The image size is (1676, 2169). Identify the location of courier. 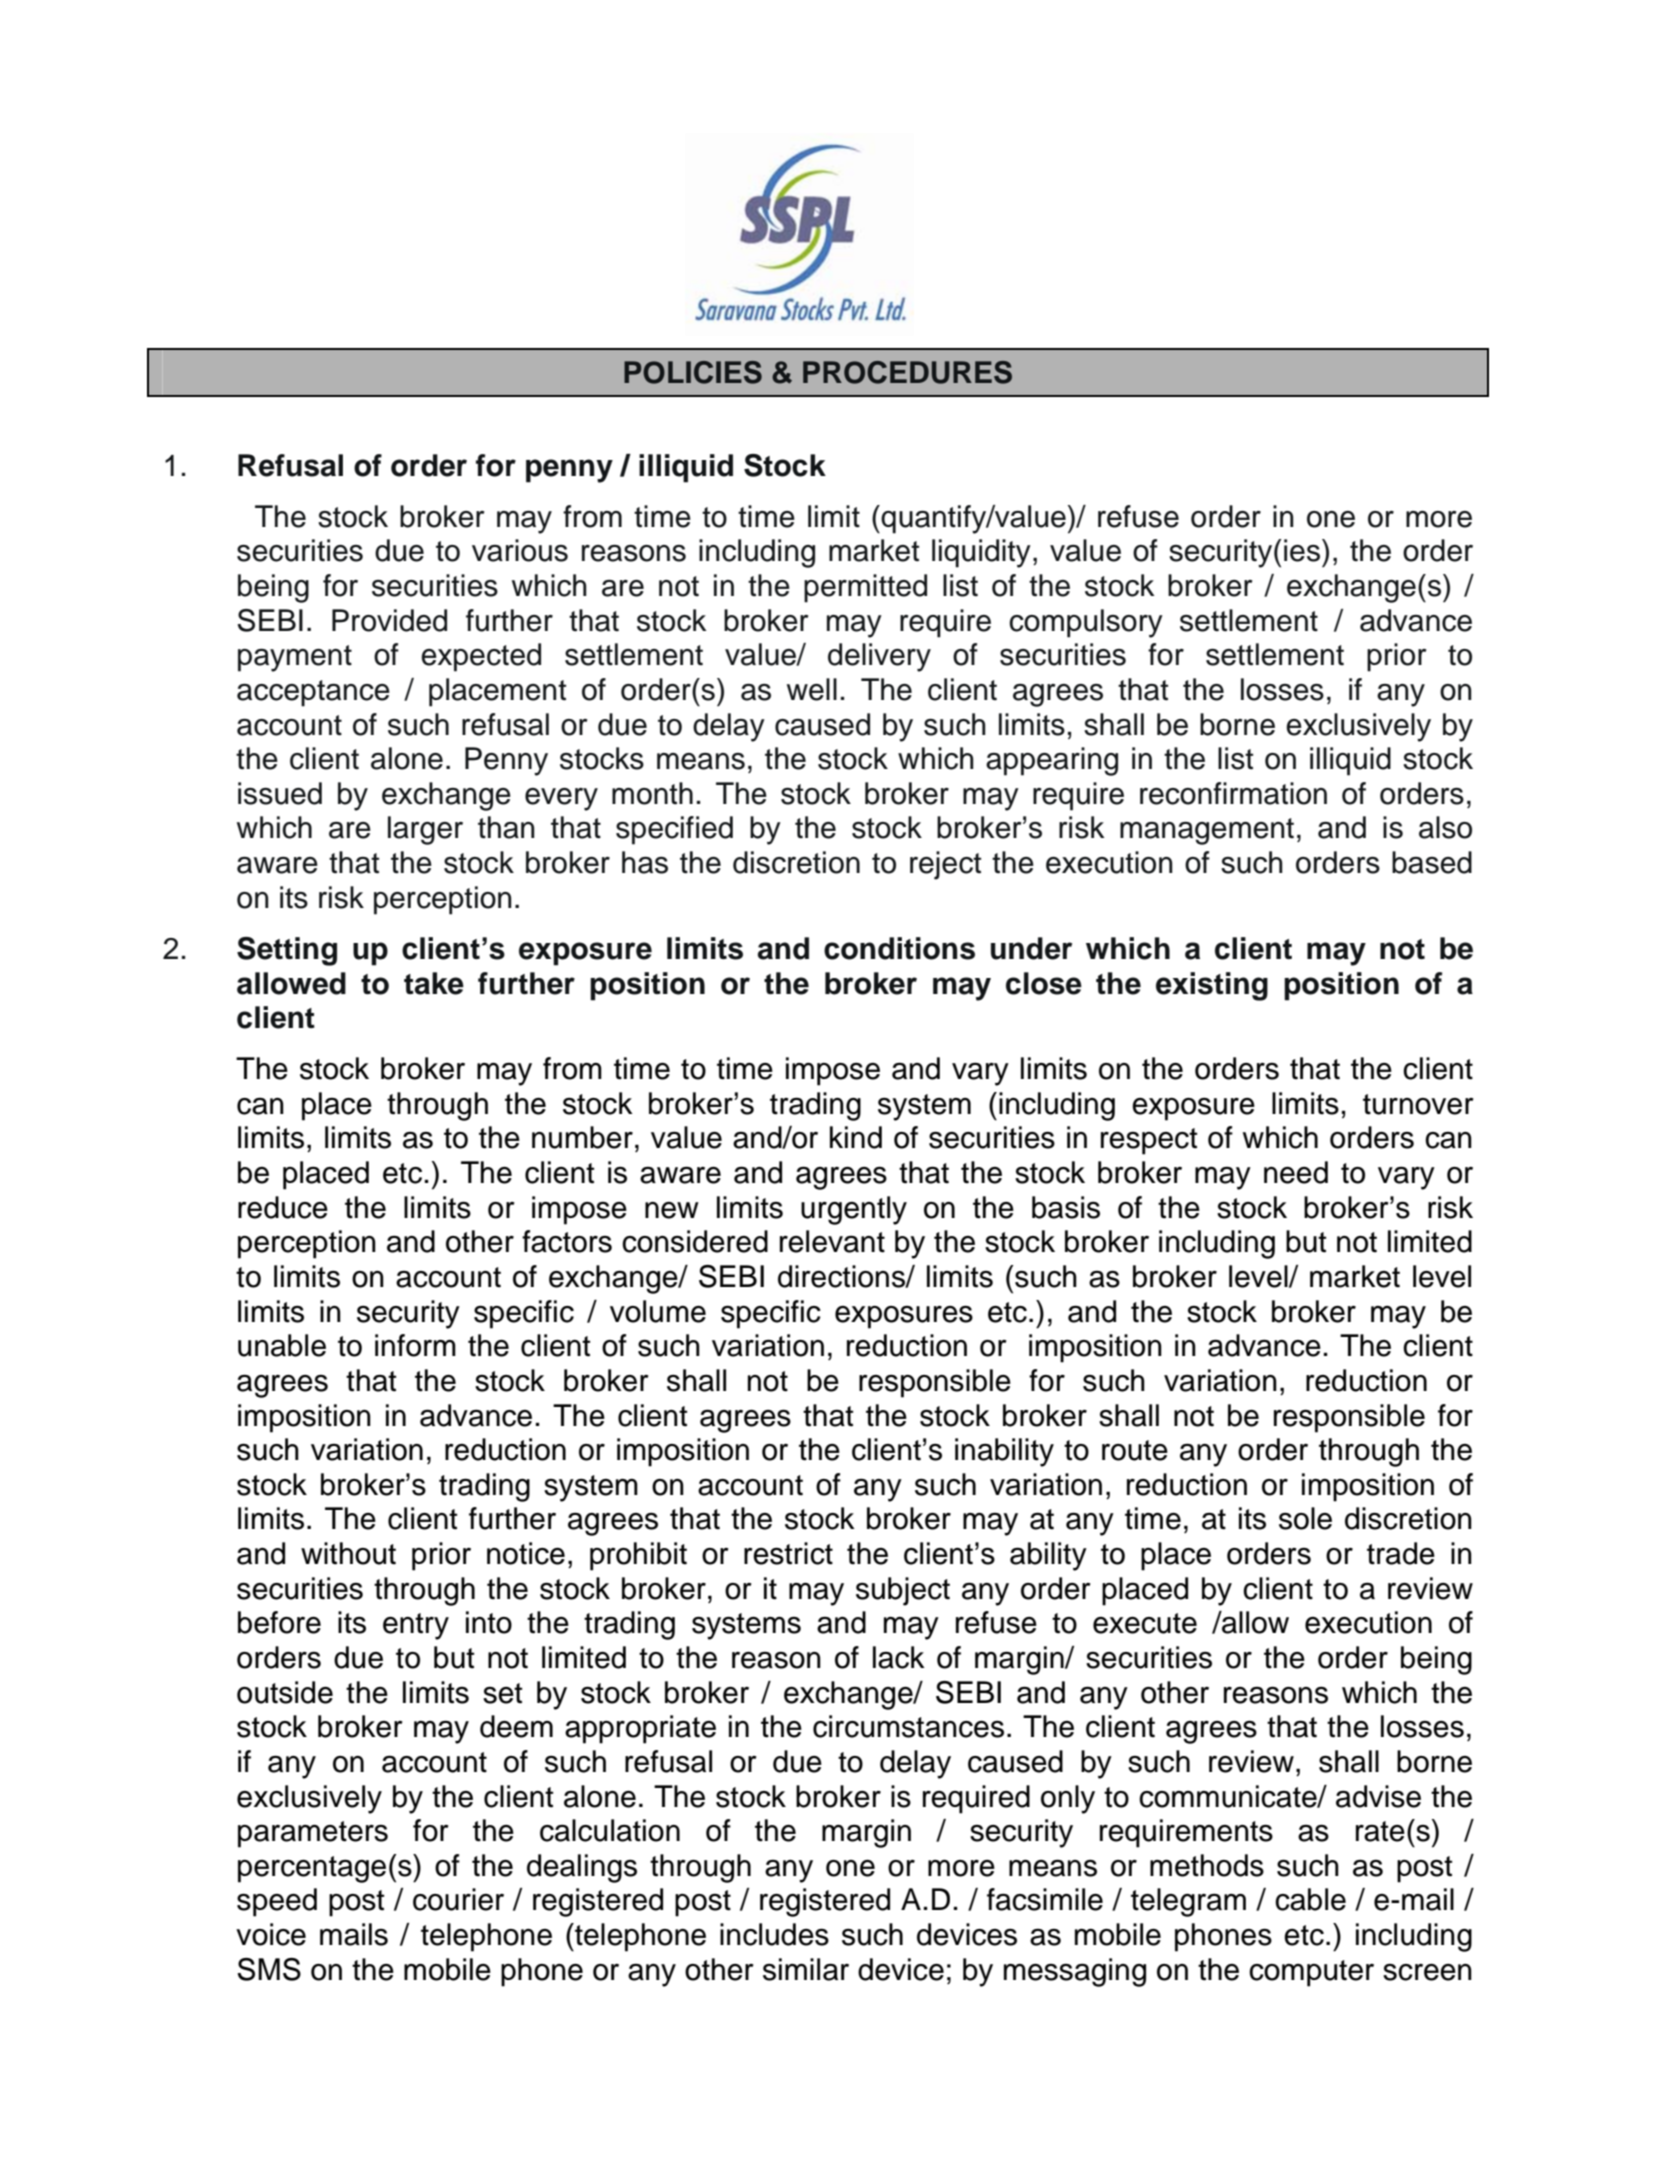
(458, 1899).
